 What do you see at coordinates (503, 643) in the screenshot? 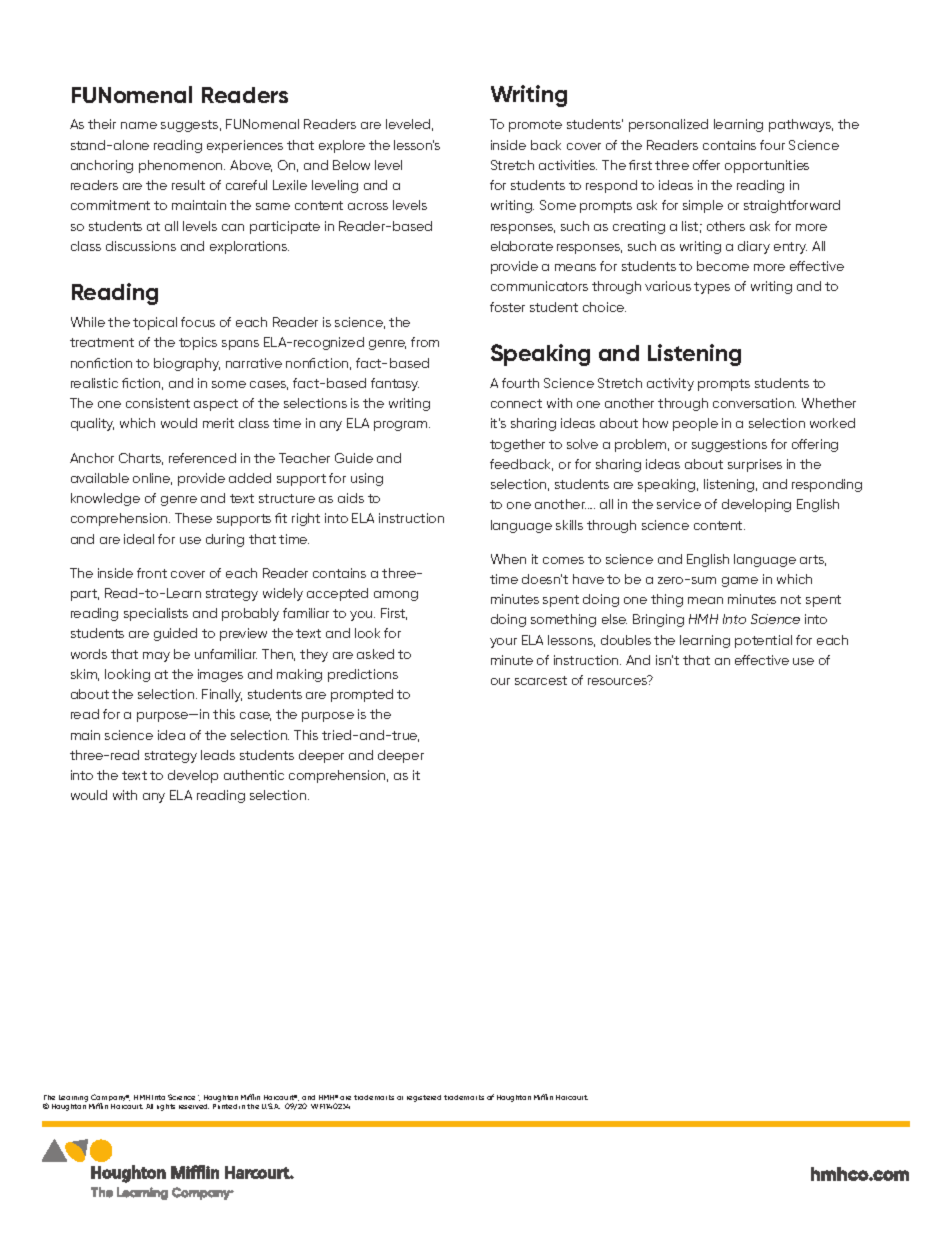
I see `your` at bounding box center [503, 643].
